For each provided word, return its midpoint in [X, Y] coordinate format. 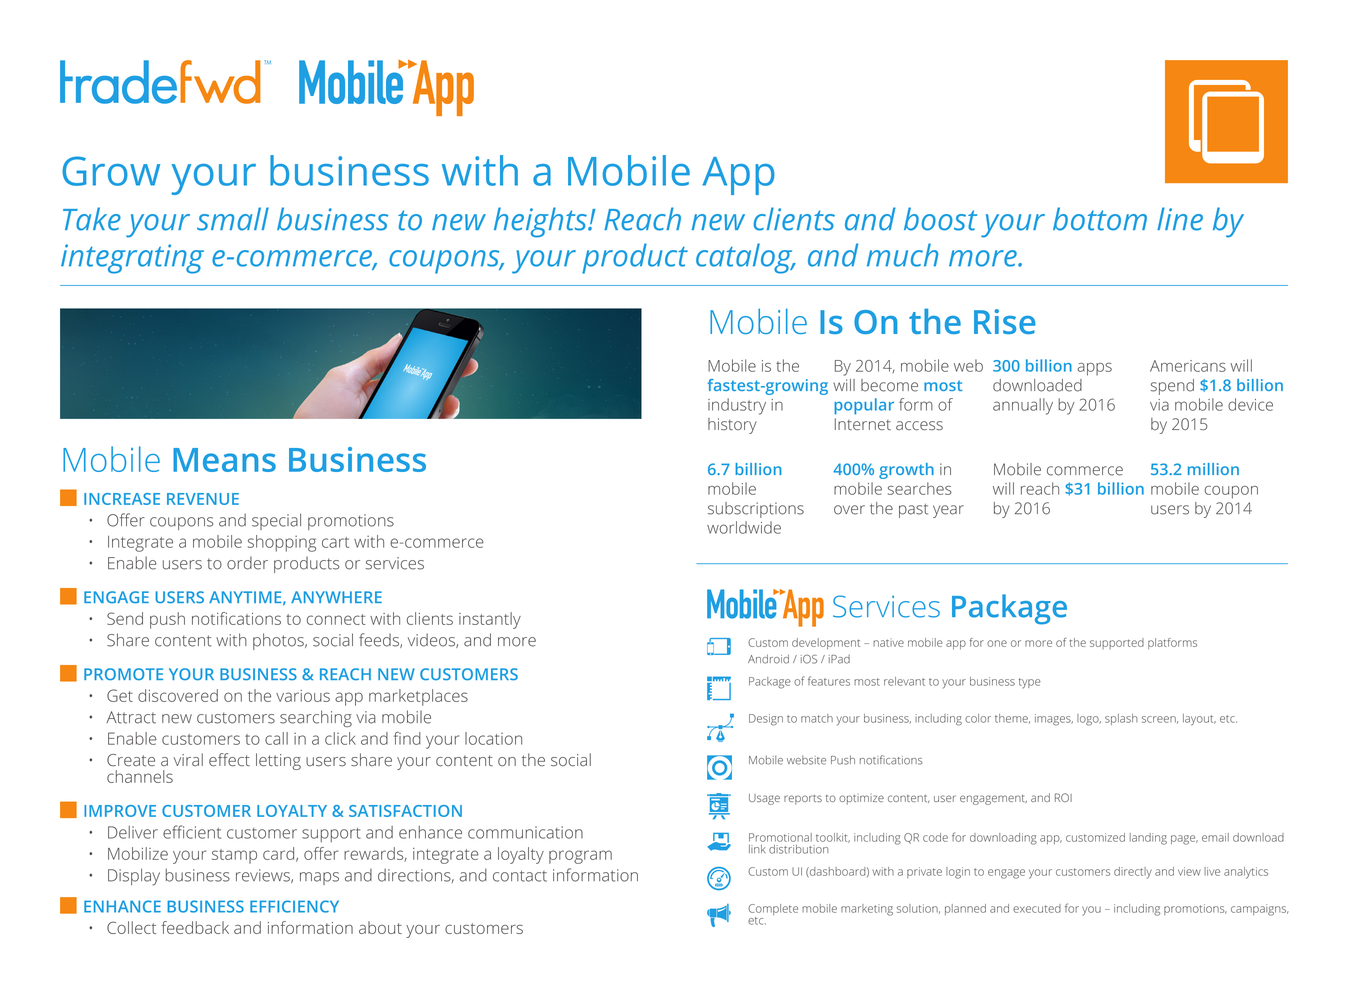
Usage [764, 799]
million [1213, 469]
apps [1094, 369]
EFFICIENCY [294, 906]
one [997, 643]
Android [768, 659]
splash [1121, 719]
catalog [745, 258]
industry [737, 406]
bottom [1100, 219]
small [233, 219]
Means [224, 460]
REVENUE [203, 499]
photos [279, 641]
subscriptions [756, 510]
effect [229, 760]
